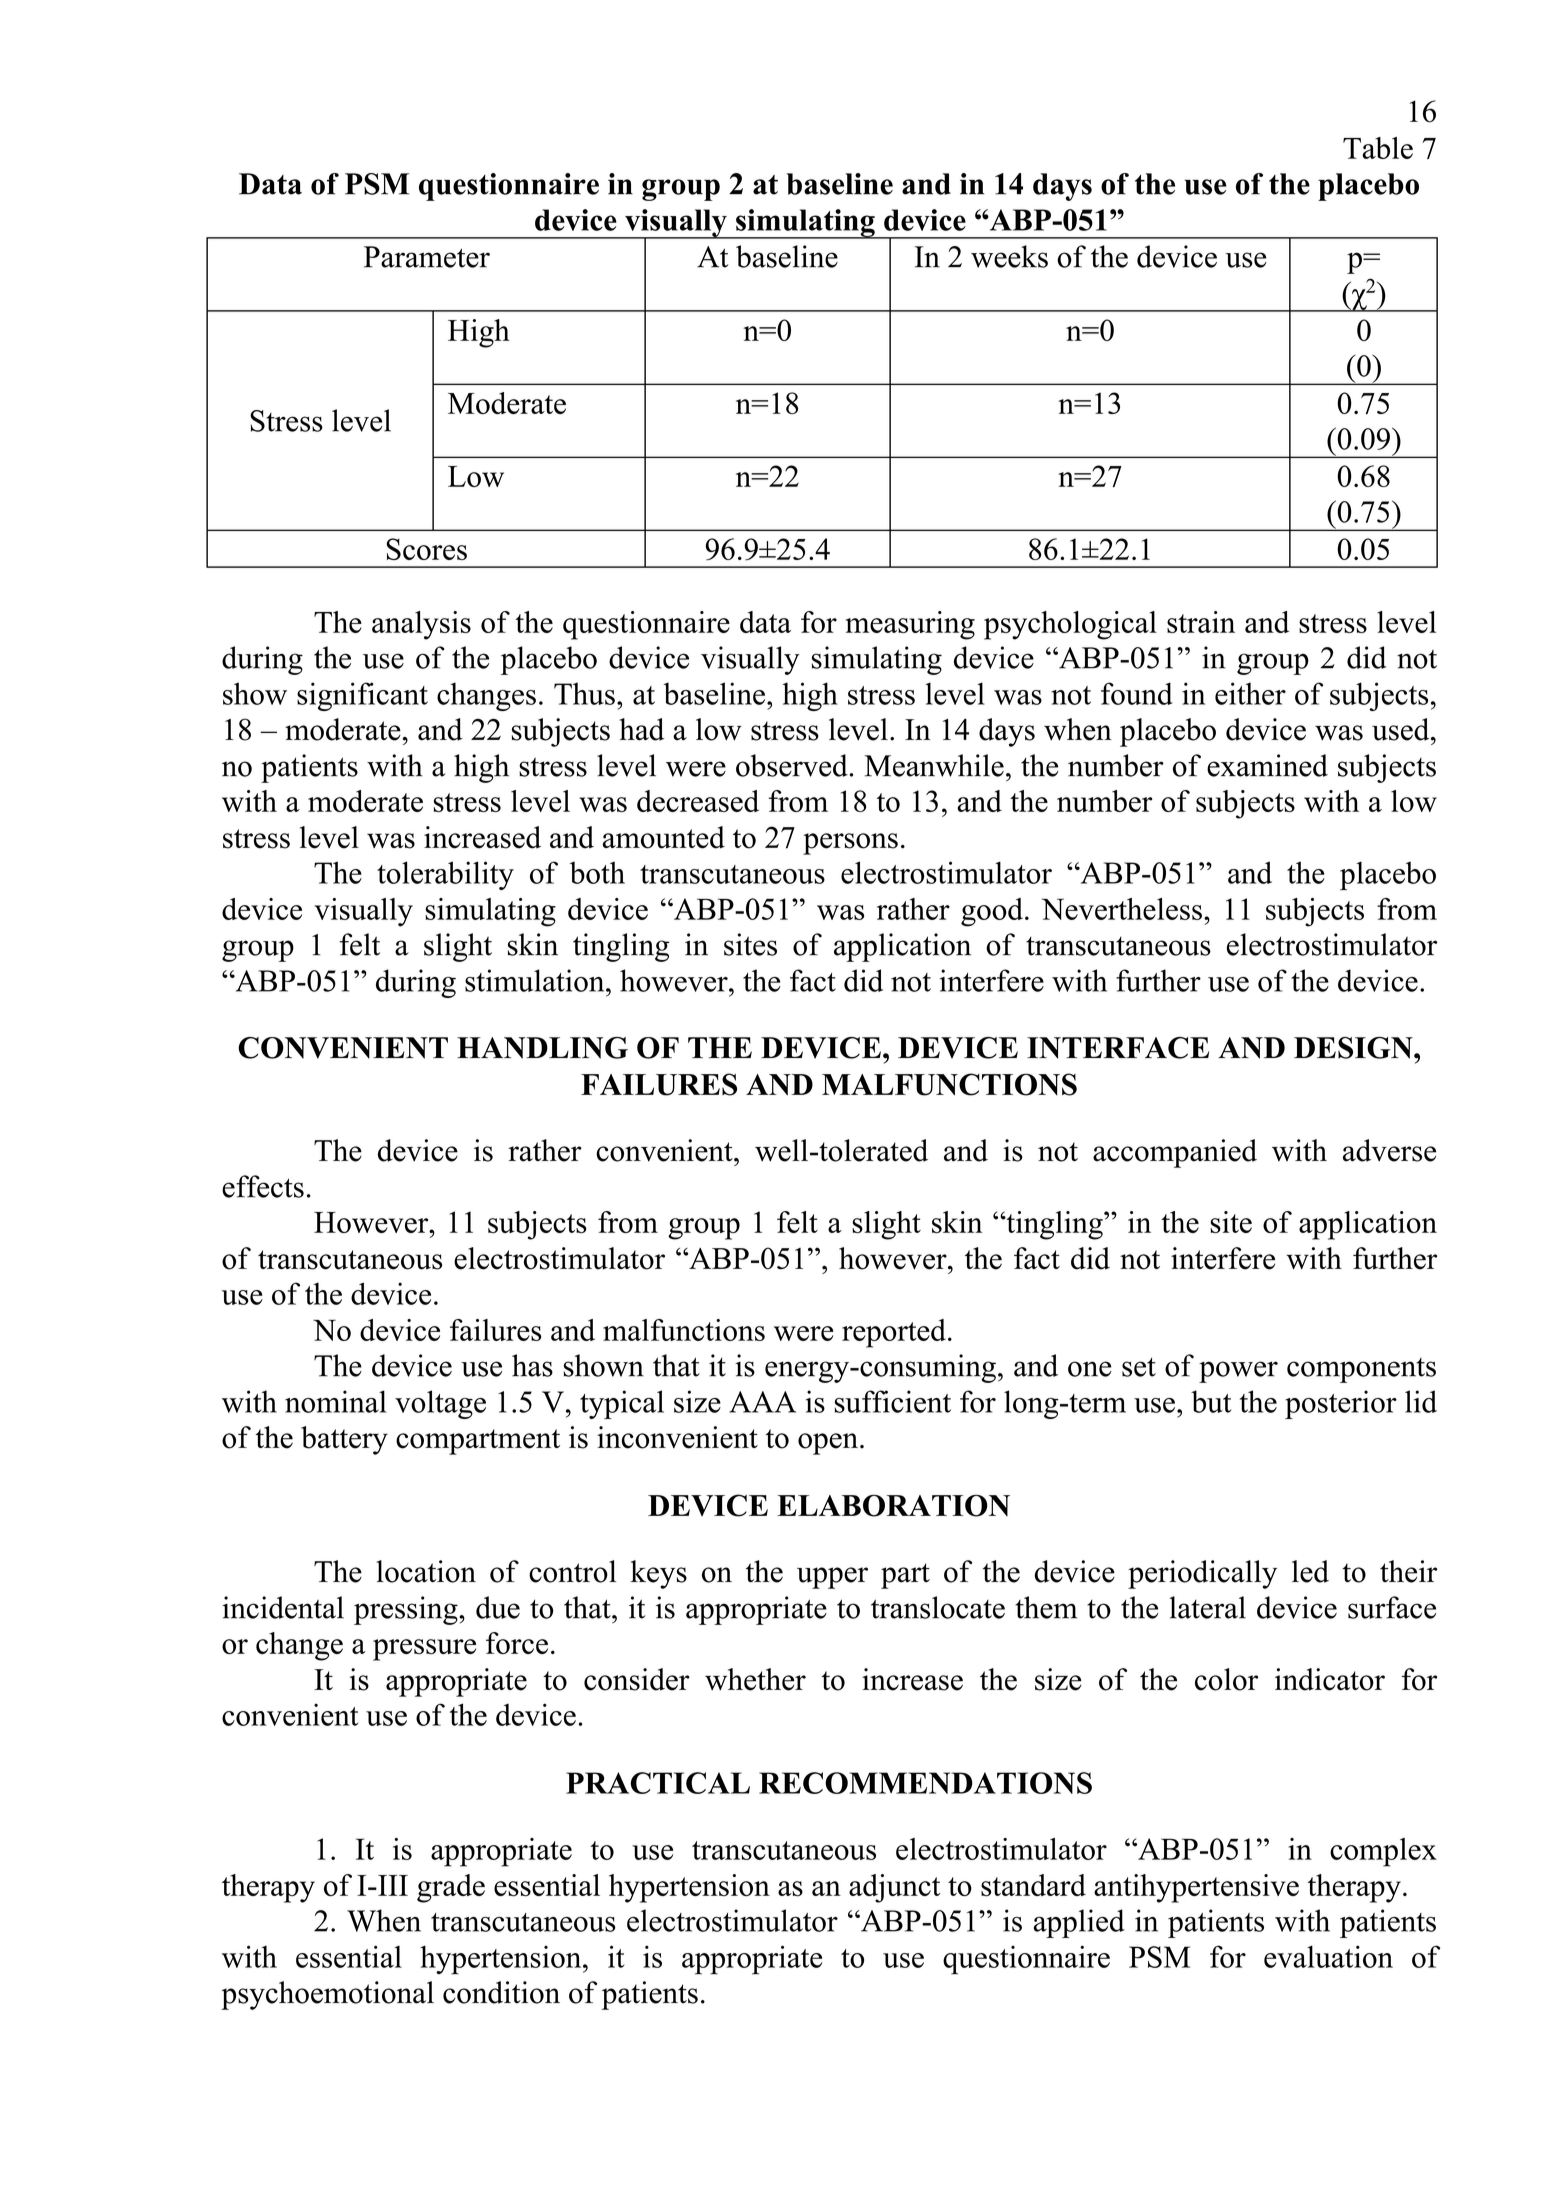 This screenshot has width=1547, height=2188. What do you see at coordinates (1310, 1571) in the screenshot?
I see `led` at bounding box center [1310, 1571].
